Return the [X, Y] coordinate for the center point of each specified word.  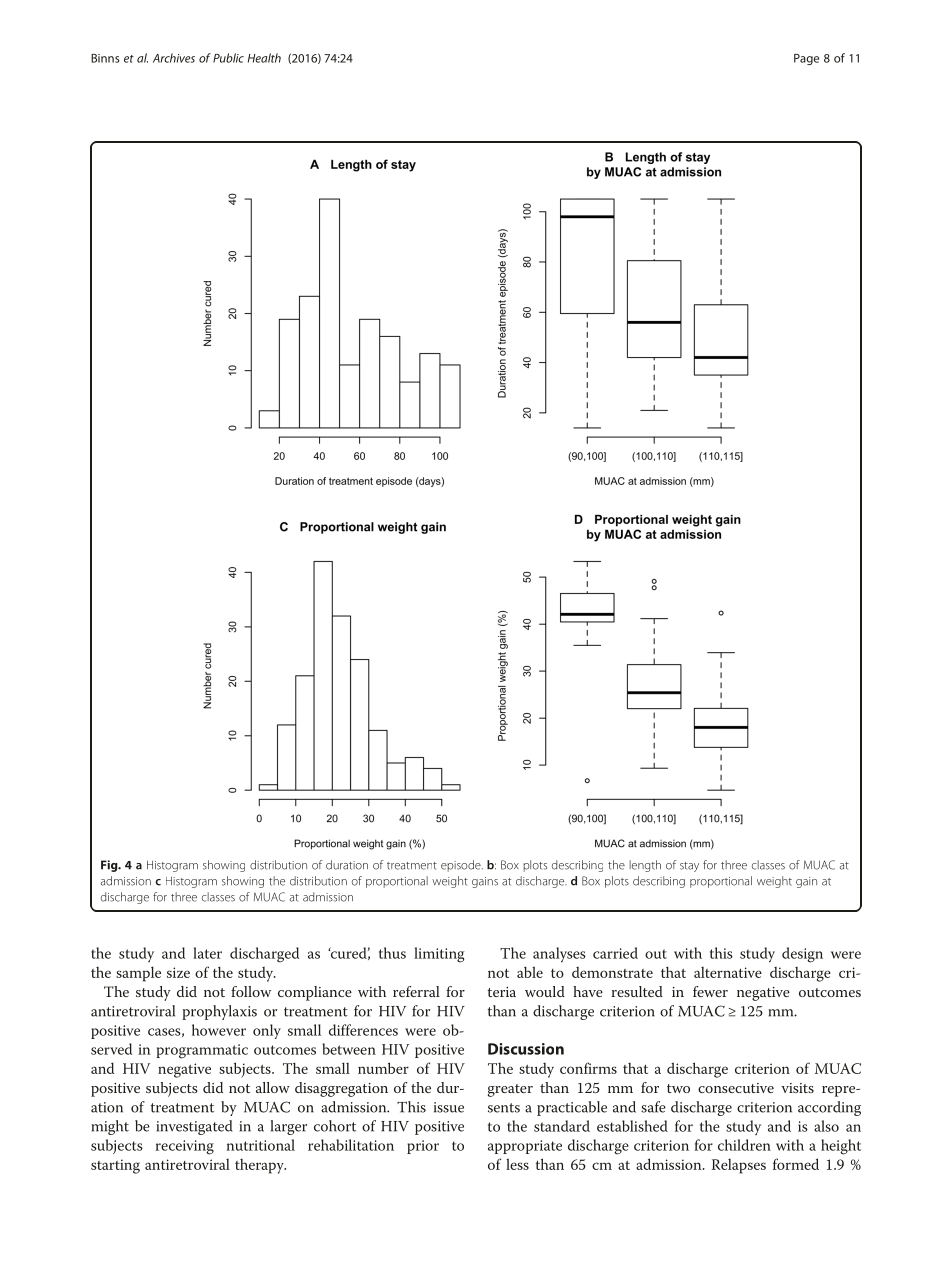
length [645, 866]
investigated [194, 1127]
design [802, 955]
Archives [174, 58]
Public [228, 58]
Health [264, 58]
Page [806, 59]
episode [462, 866]
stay [689, 867]
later [207, 953]
